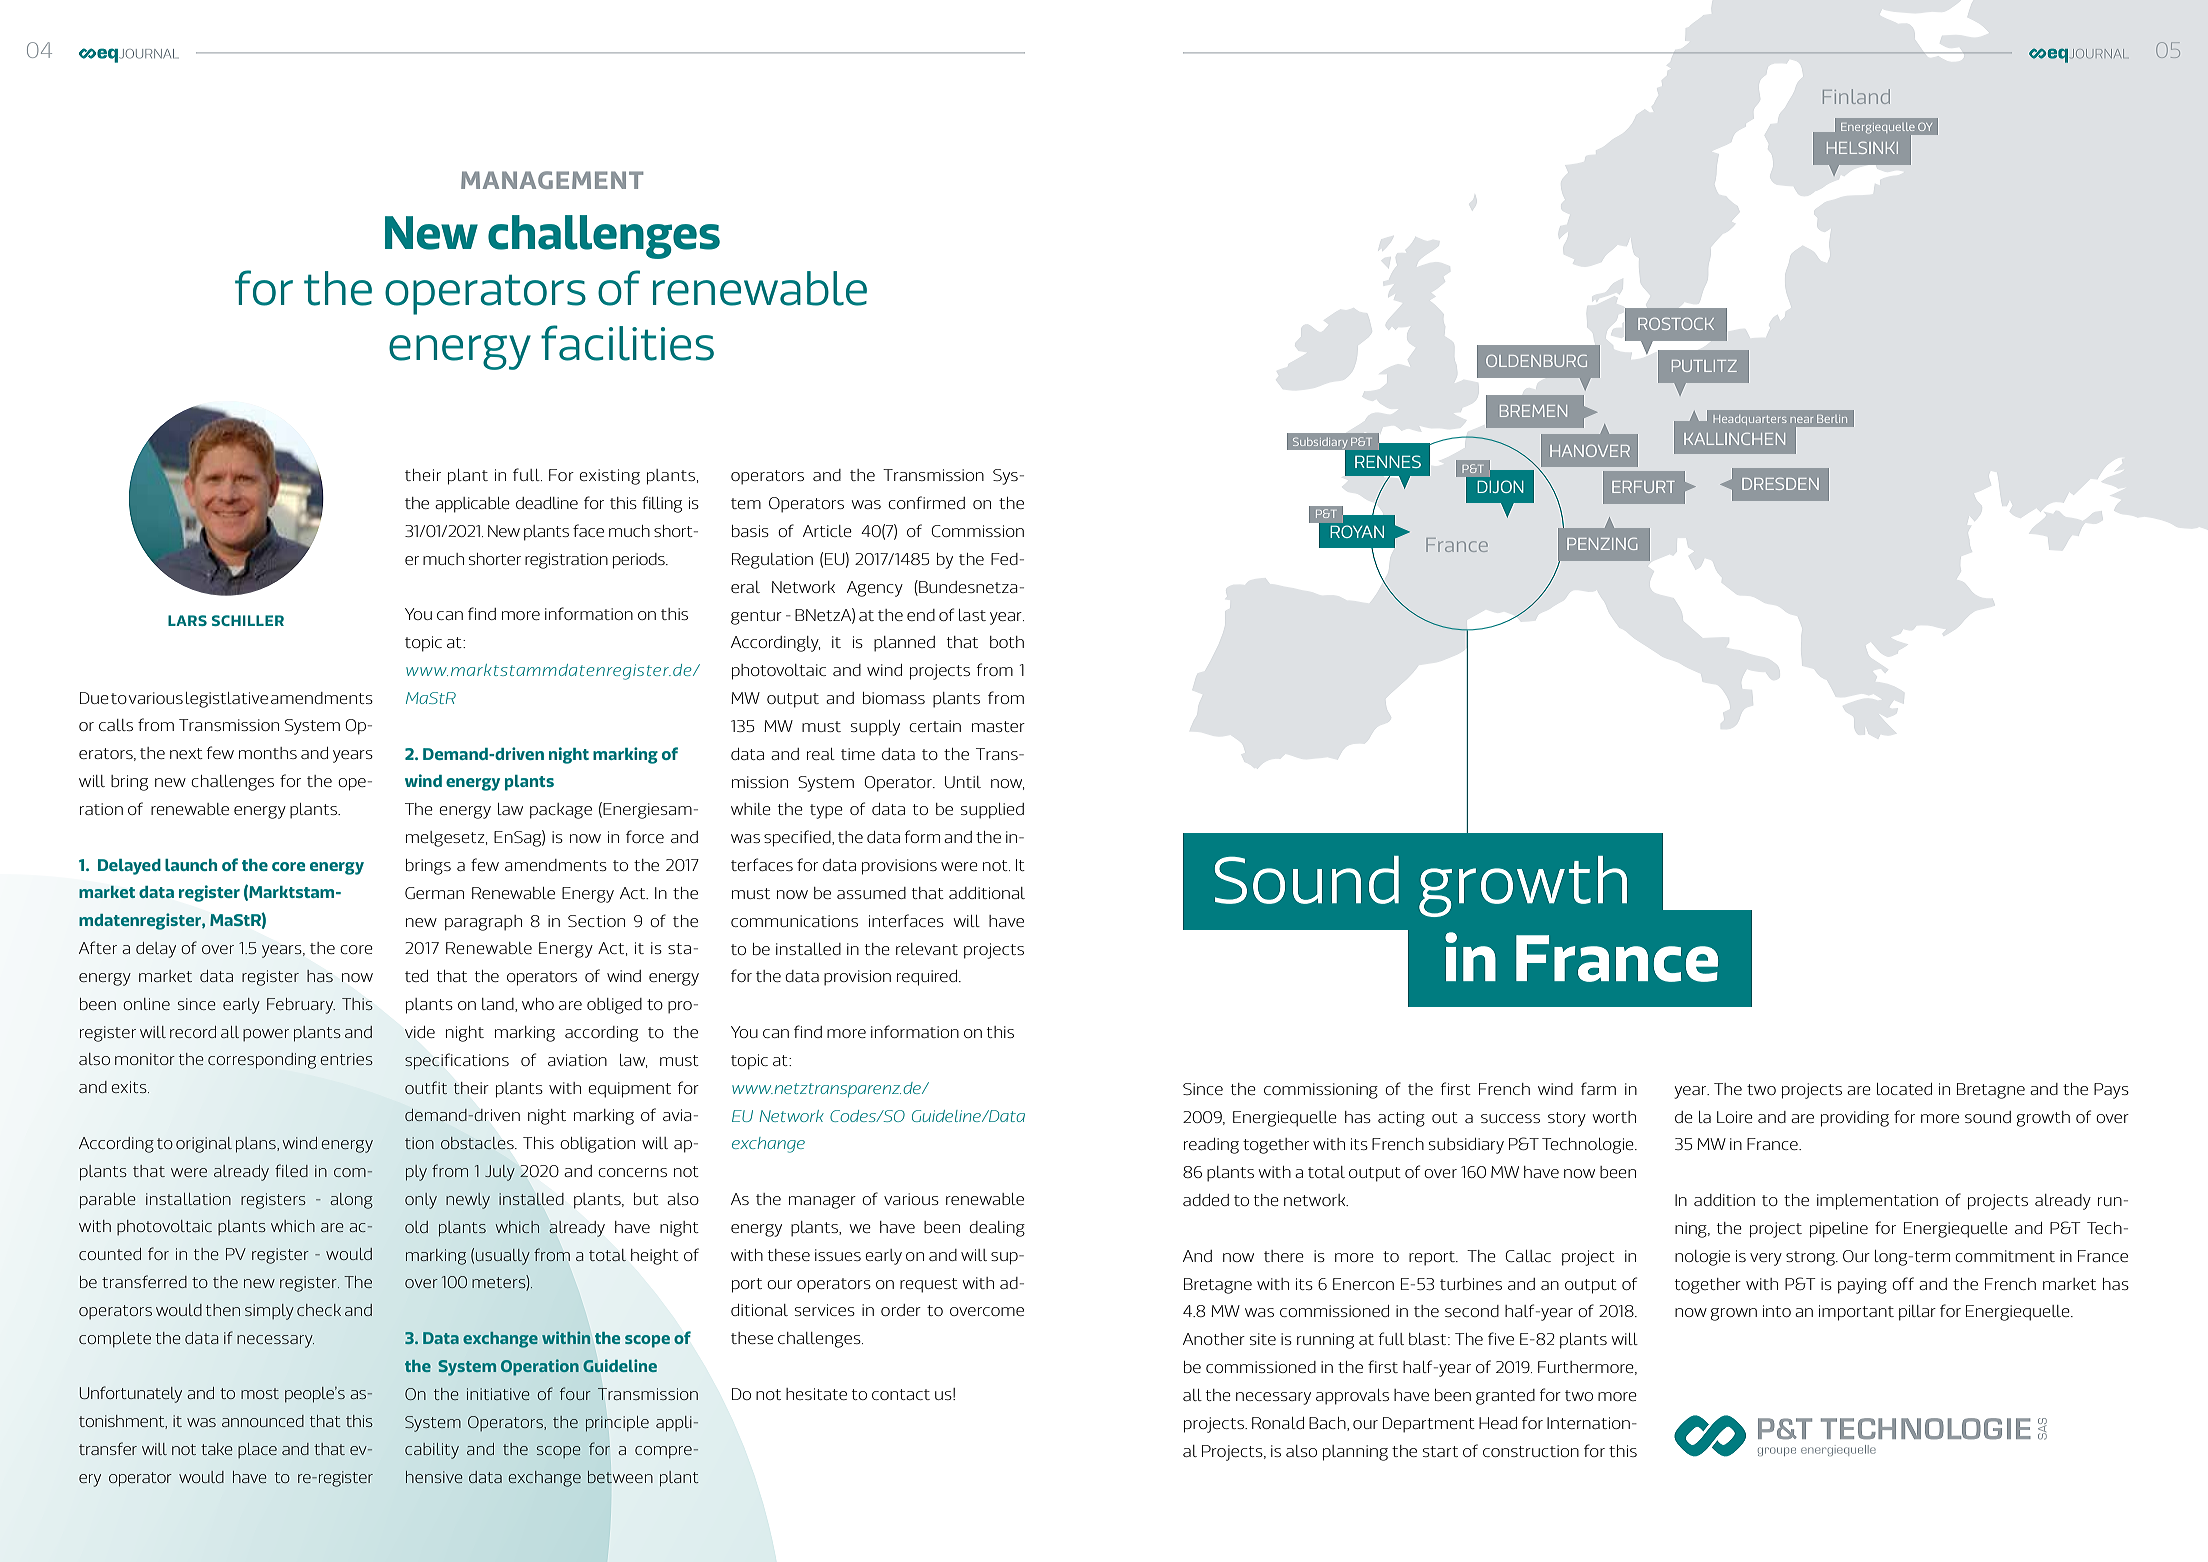 This screenshot has height=1562, width=2208. What do you see at coordinates (627, 343) in the screenshot?
I see `facilities` at bounding box center [627, 343].
